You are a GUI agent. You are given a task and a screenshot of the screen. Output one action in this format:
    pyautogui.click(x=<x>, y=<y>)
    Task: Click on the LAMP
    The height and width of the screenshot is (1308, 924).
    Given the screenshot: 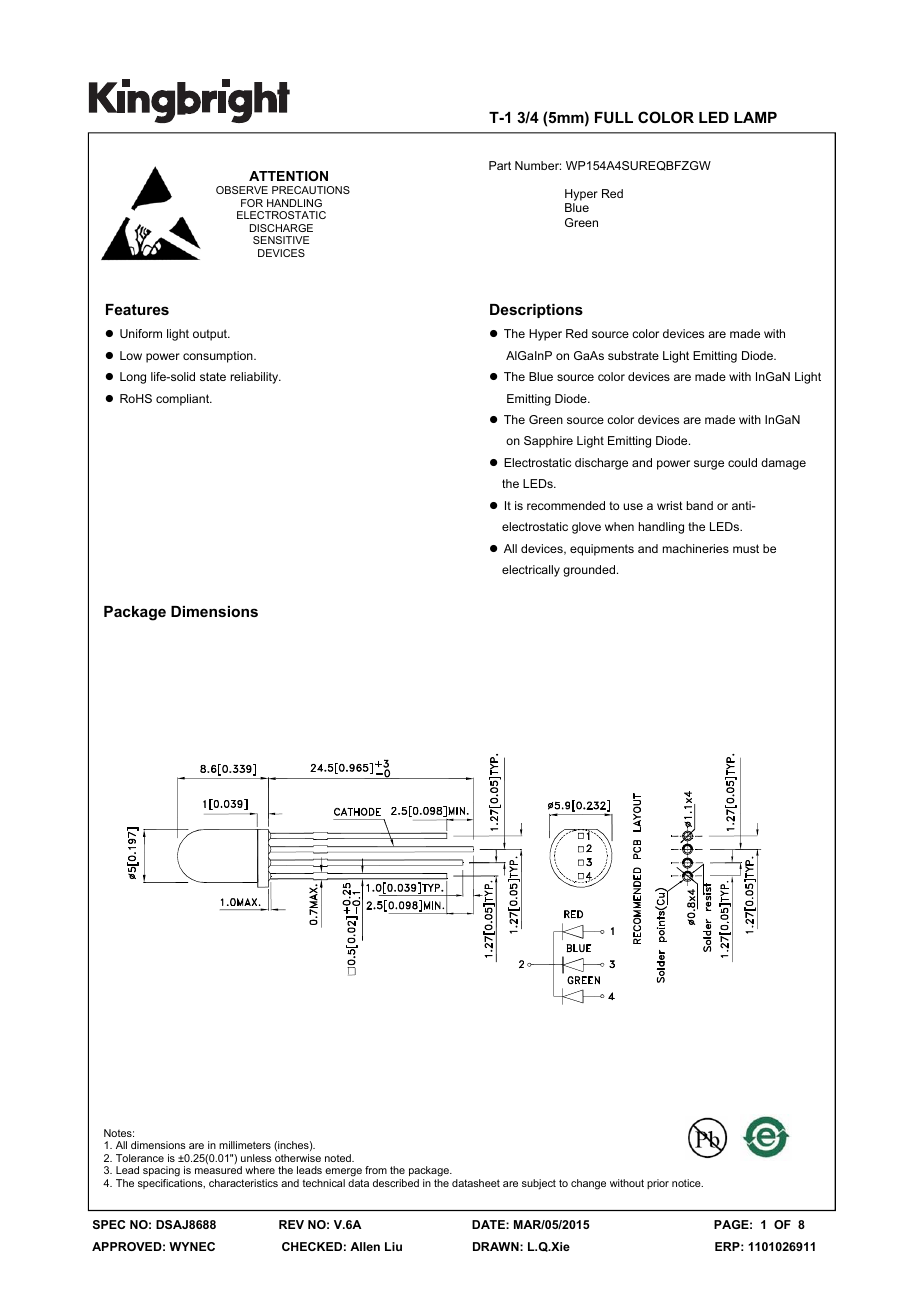 What is the action you would take?
    pyautogui.click(x=755, y=117)
